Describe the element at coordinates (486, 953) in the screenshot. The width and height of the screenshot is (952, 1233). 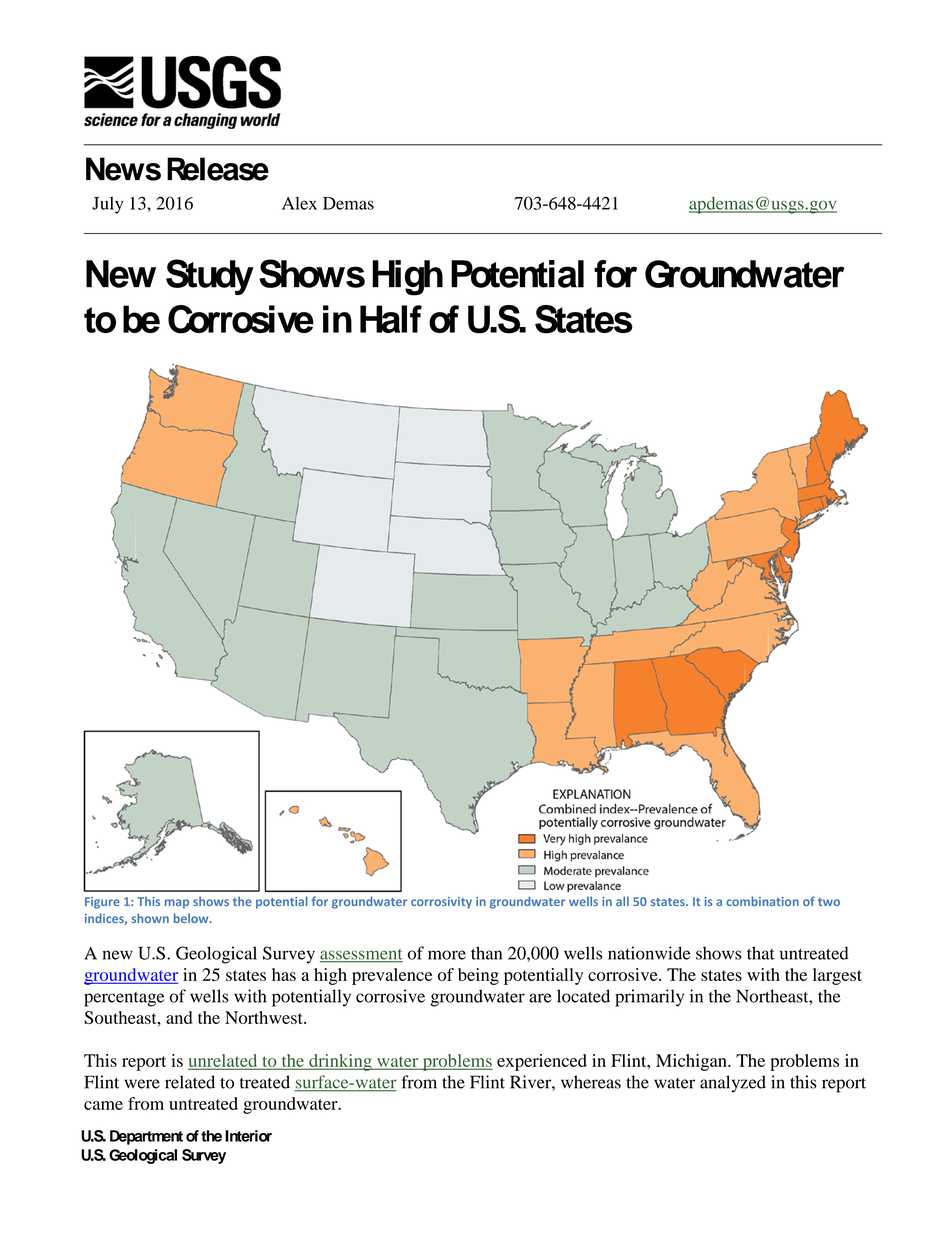
I see `than` at that location.
